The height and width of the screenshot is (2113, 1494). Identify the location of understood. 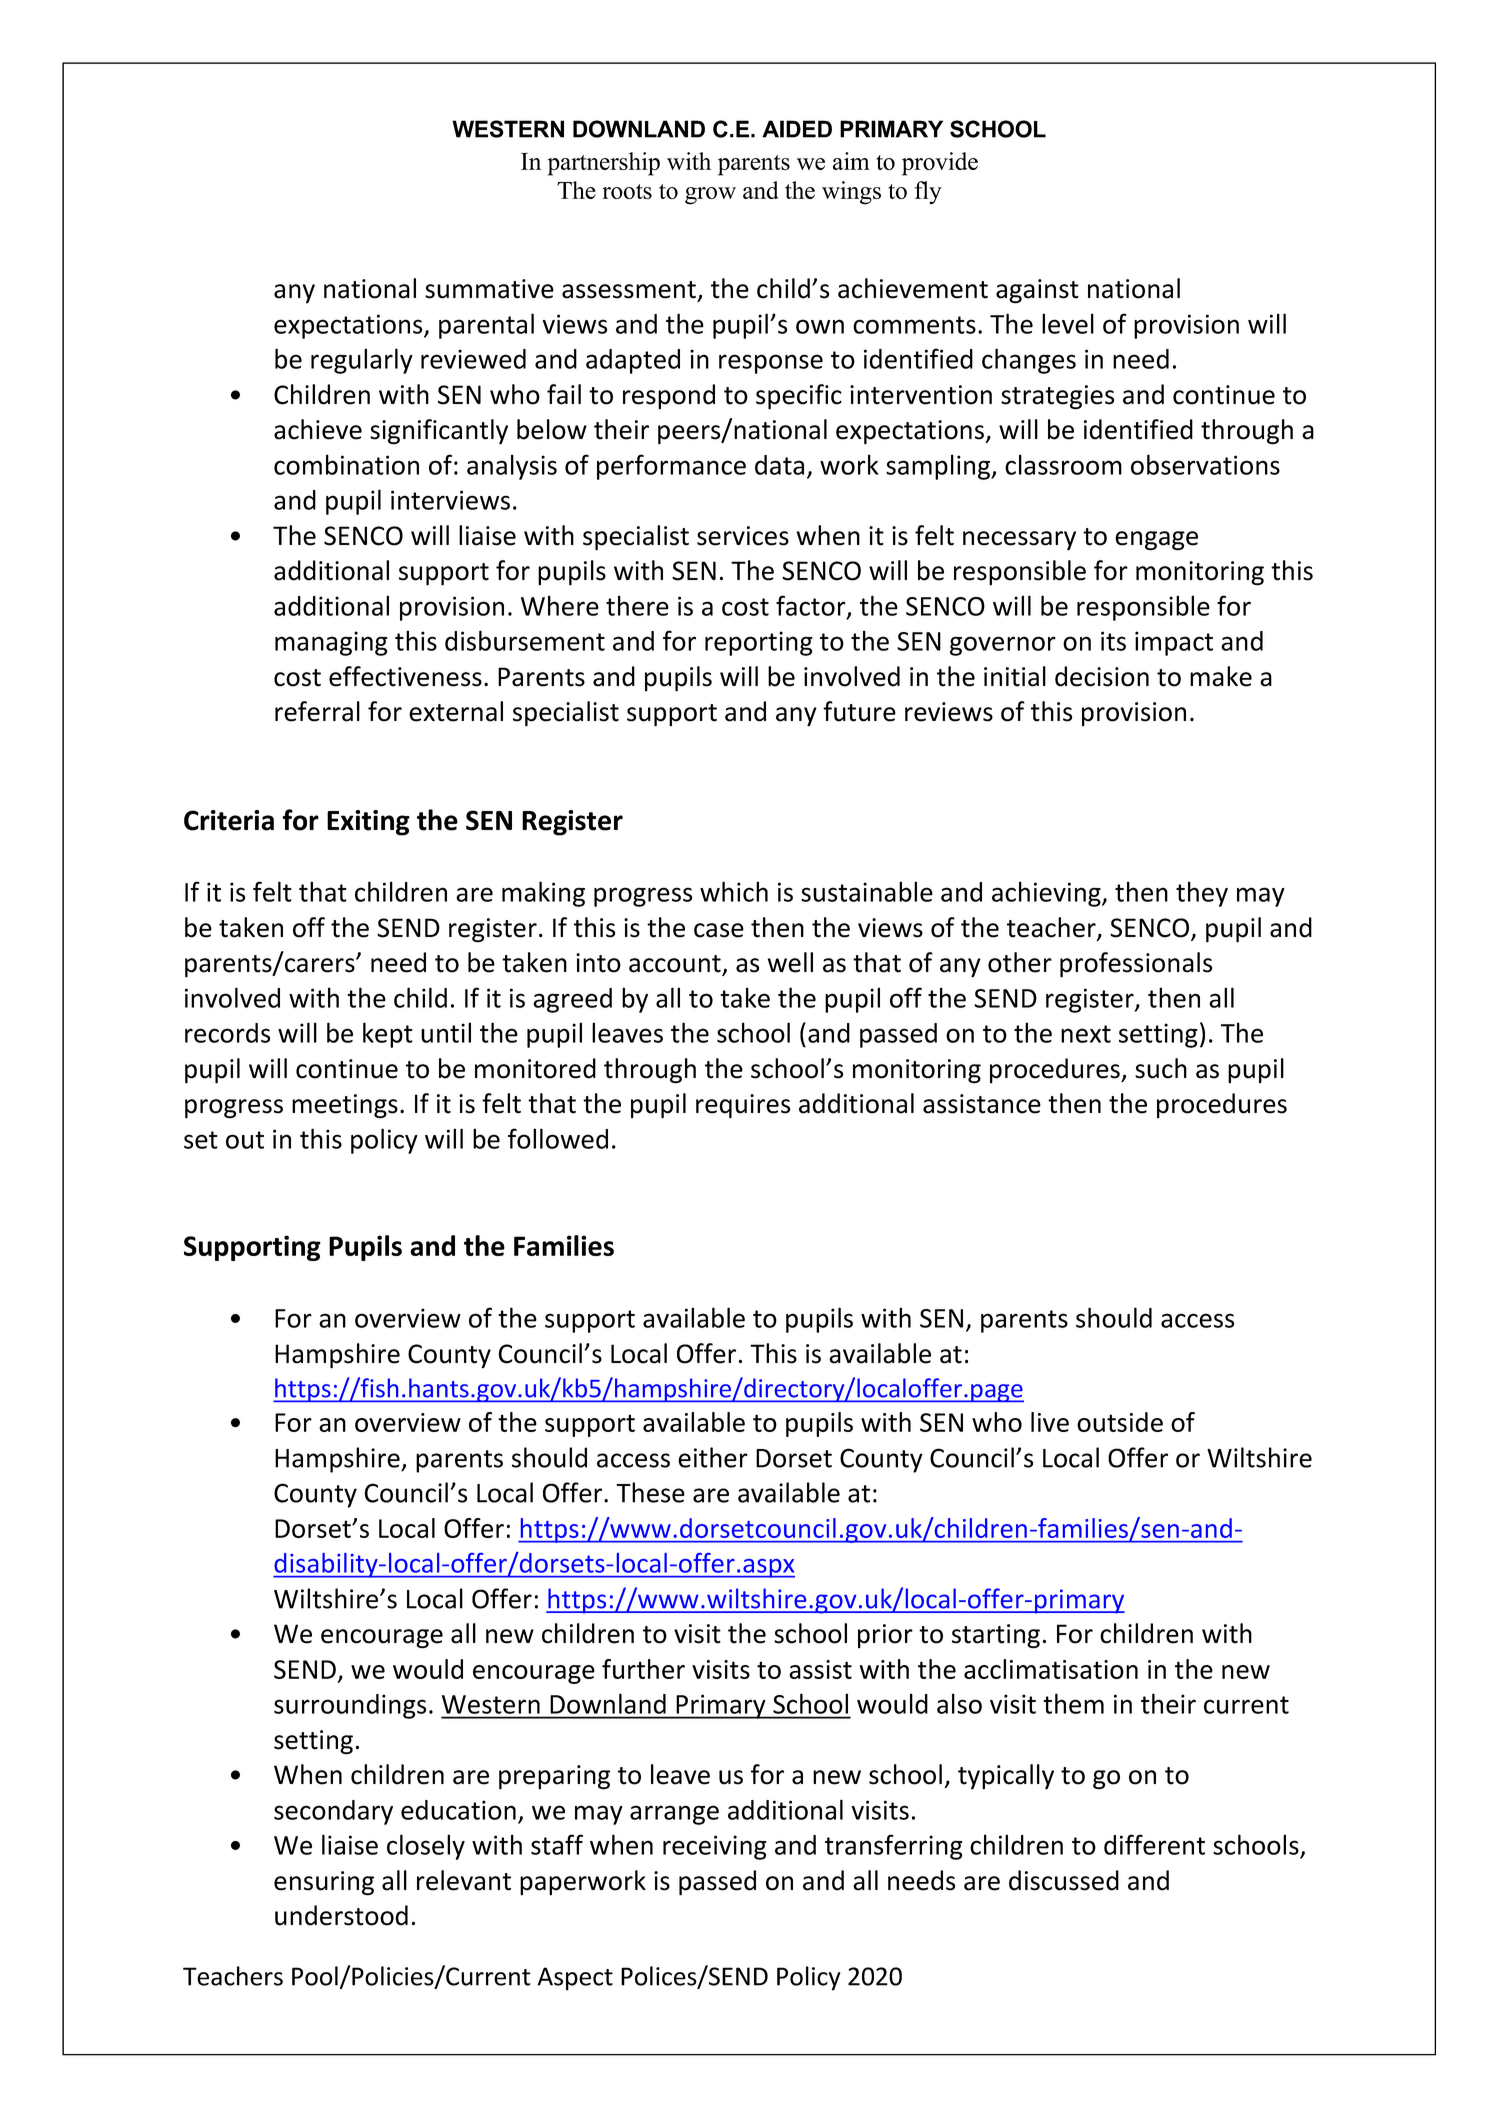
(341, 1915).
